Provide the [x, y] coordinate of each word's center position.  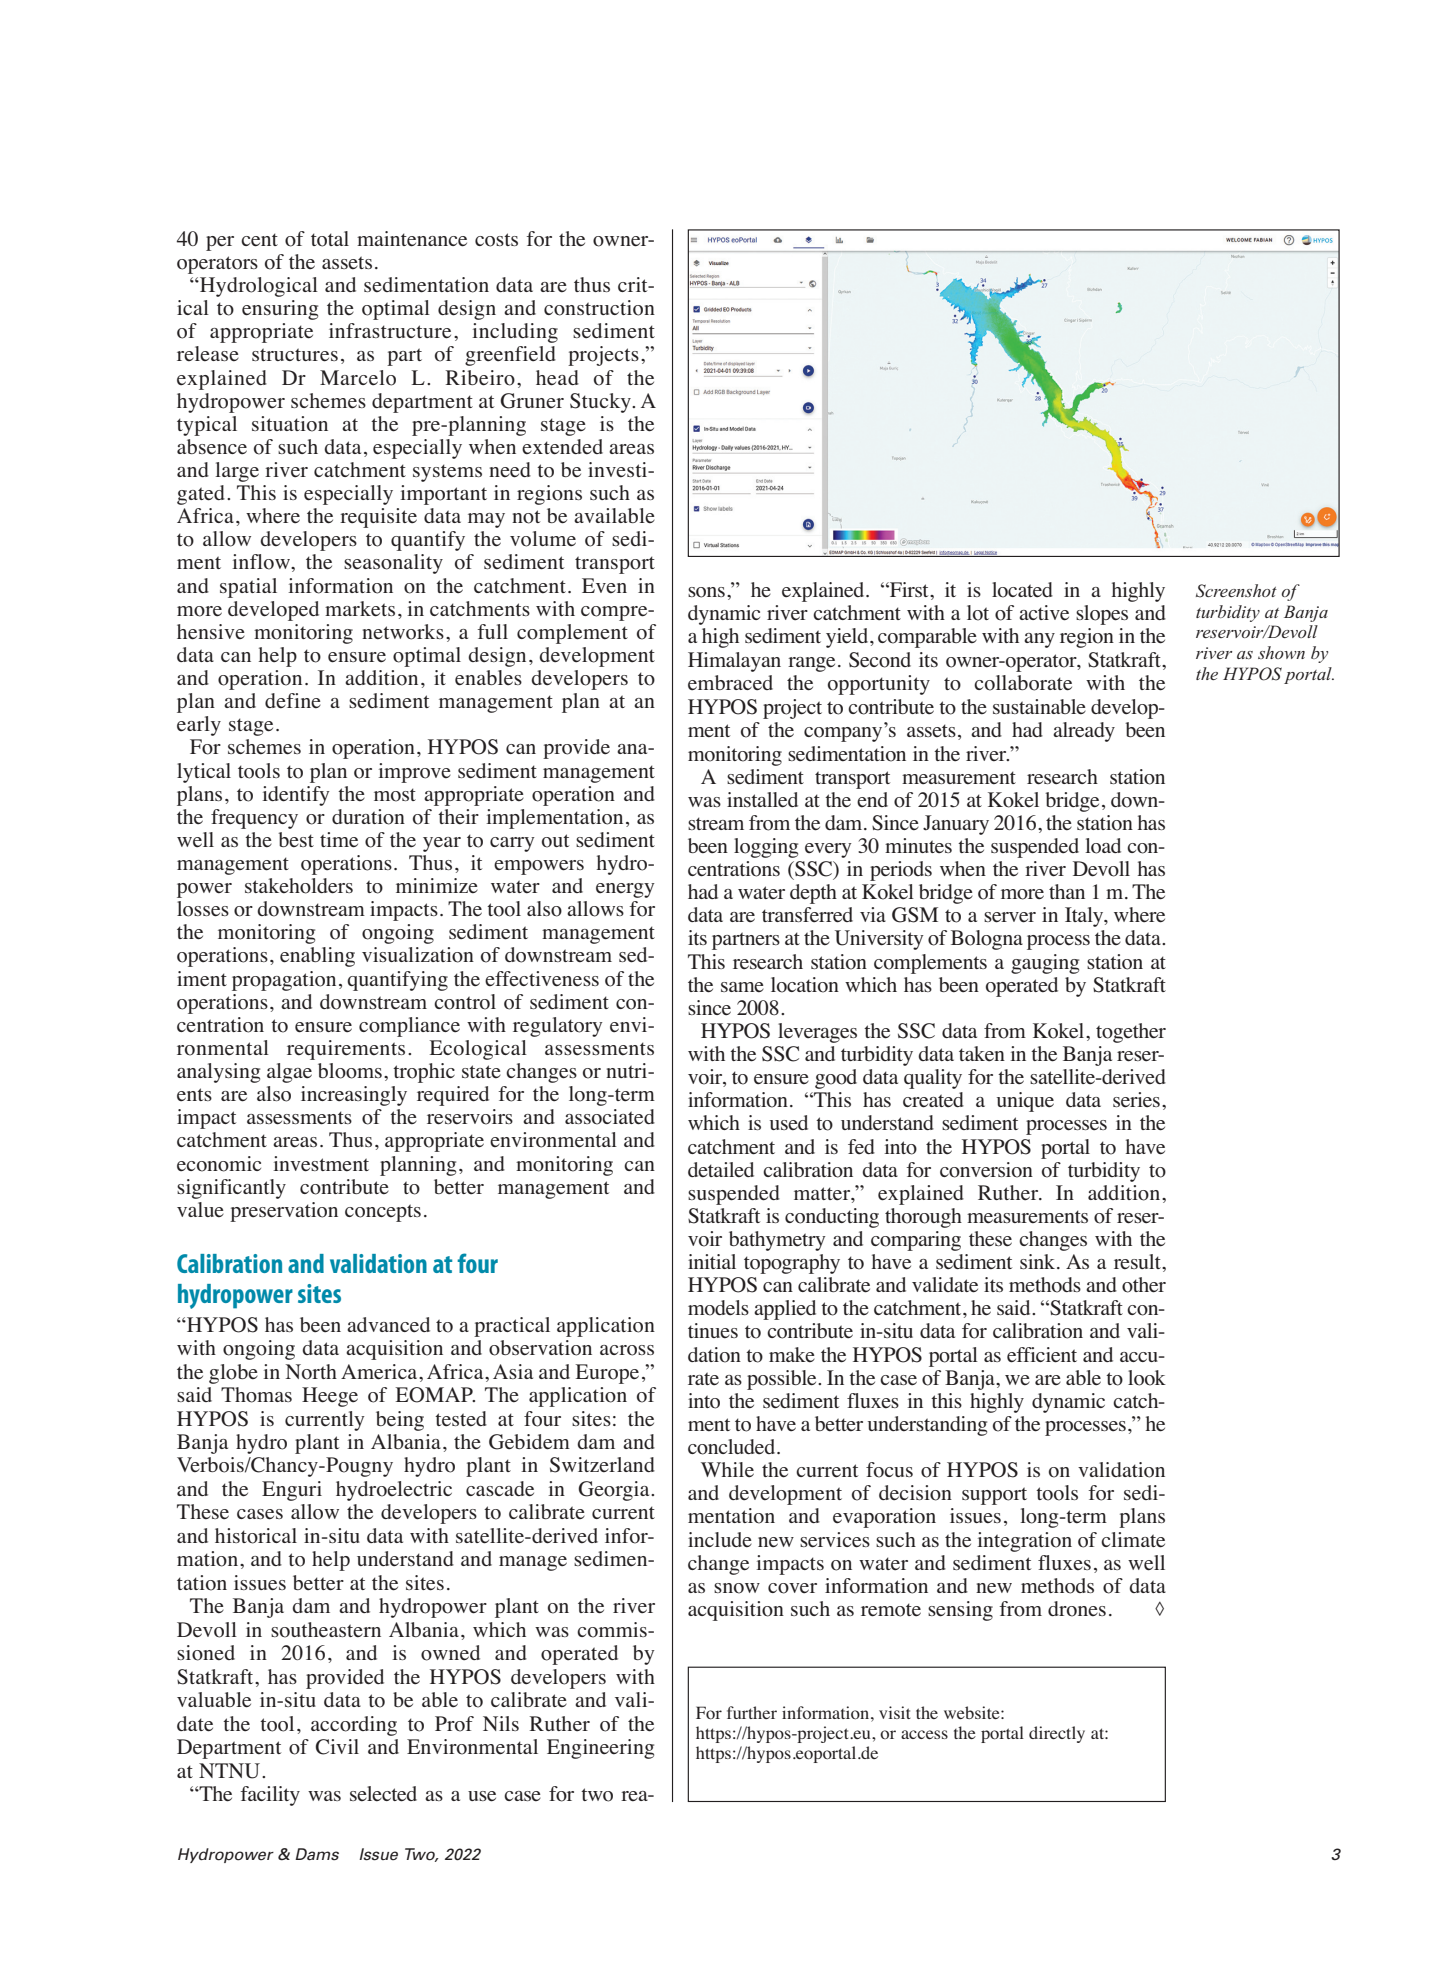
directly [1057, 1734]
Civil [337, 1747]
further [752, 1712]
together [1131, 1033]
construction [599, 308]
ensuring [280, 310]
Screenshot [1236, 591]
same [742, 987]
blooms [350, 1071]
